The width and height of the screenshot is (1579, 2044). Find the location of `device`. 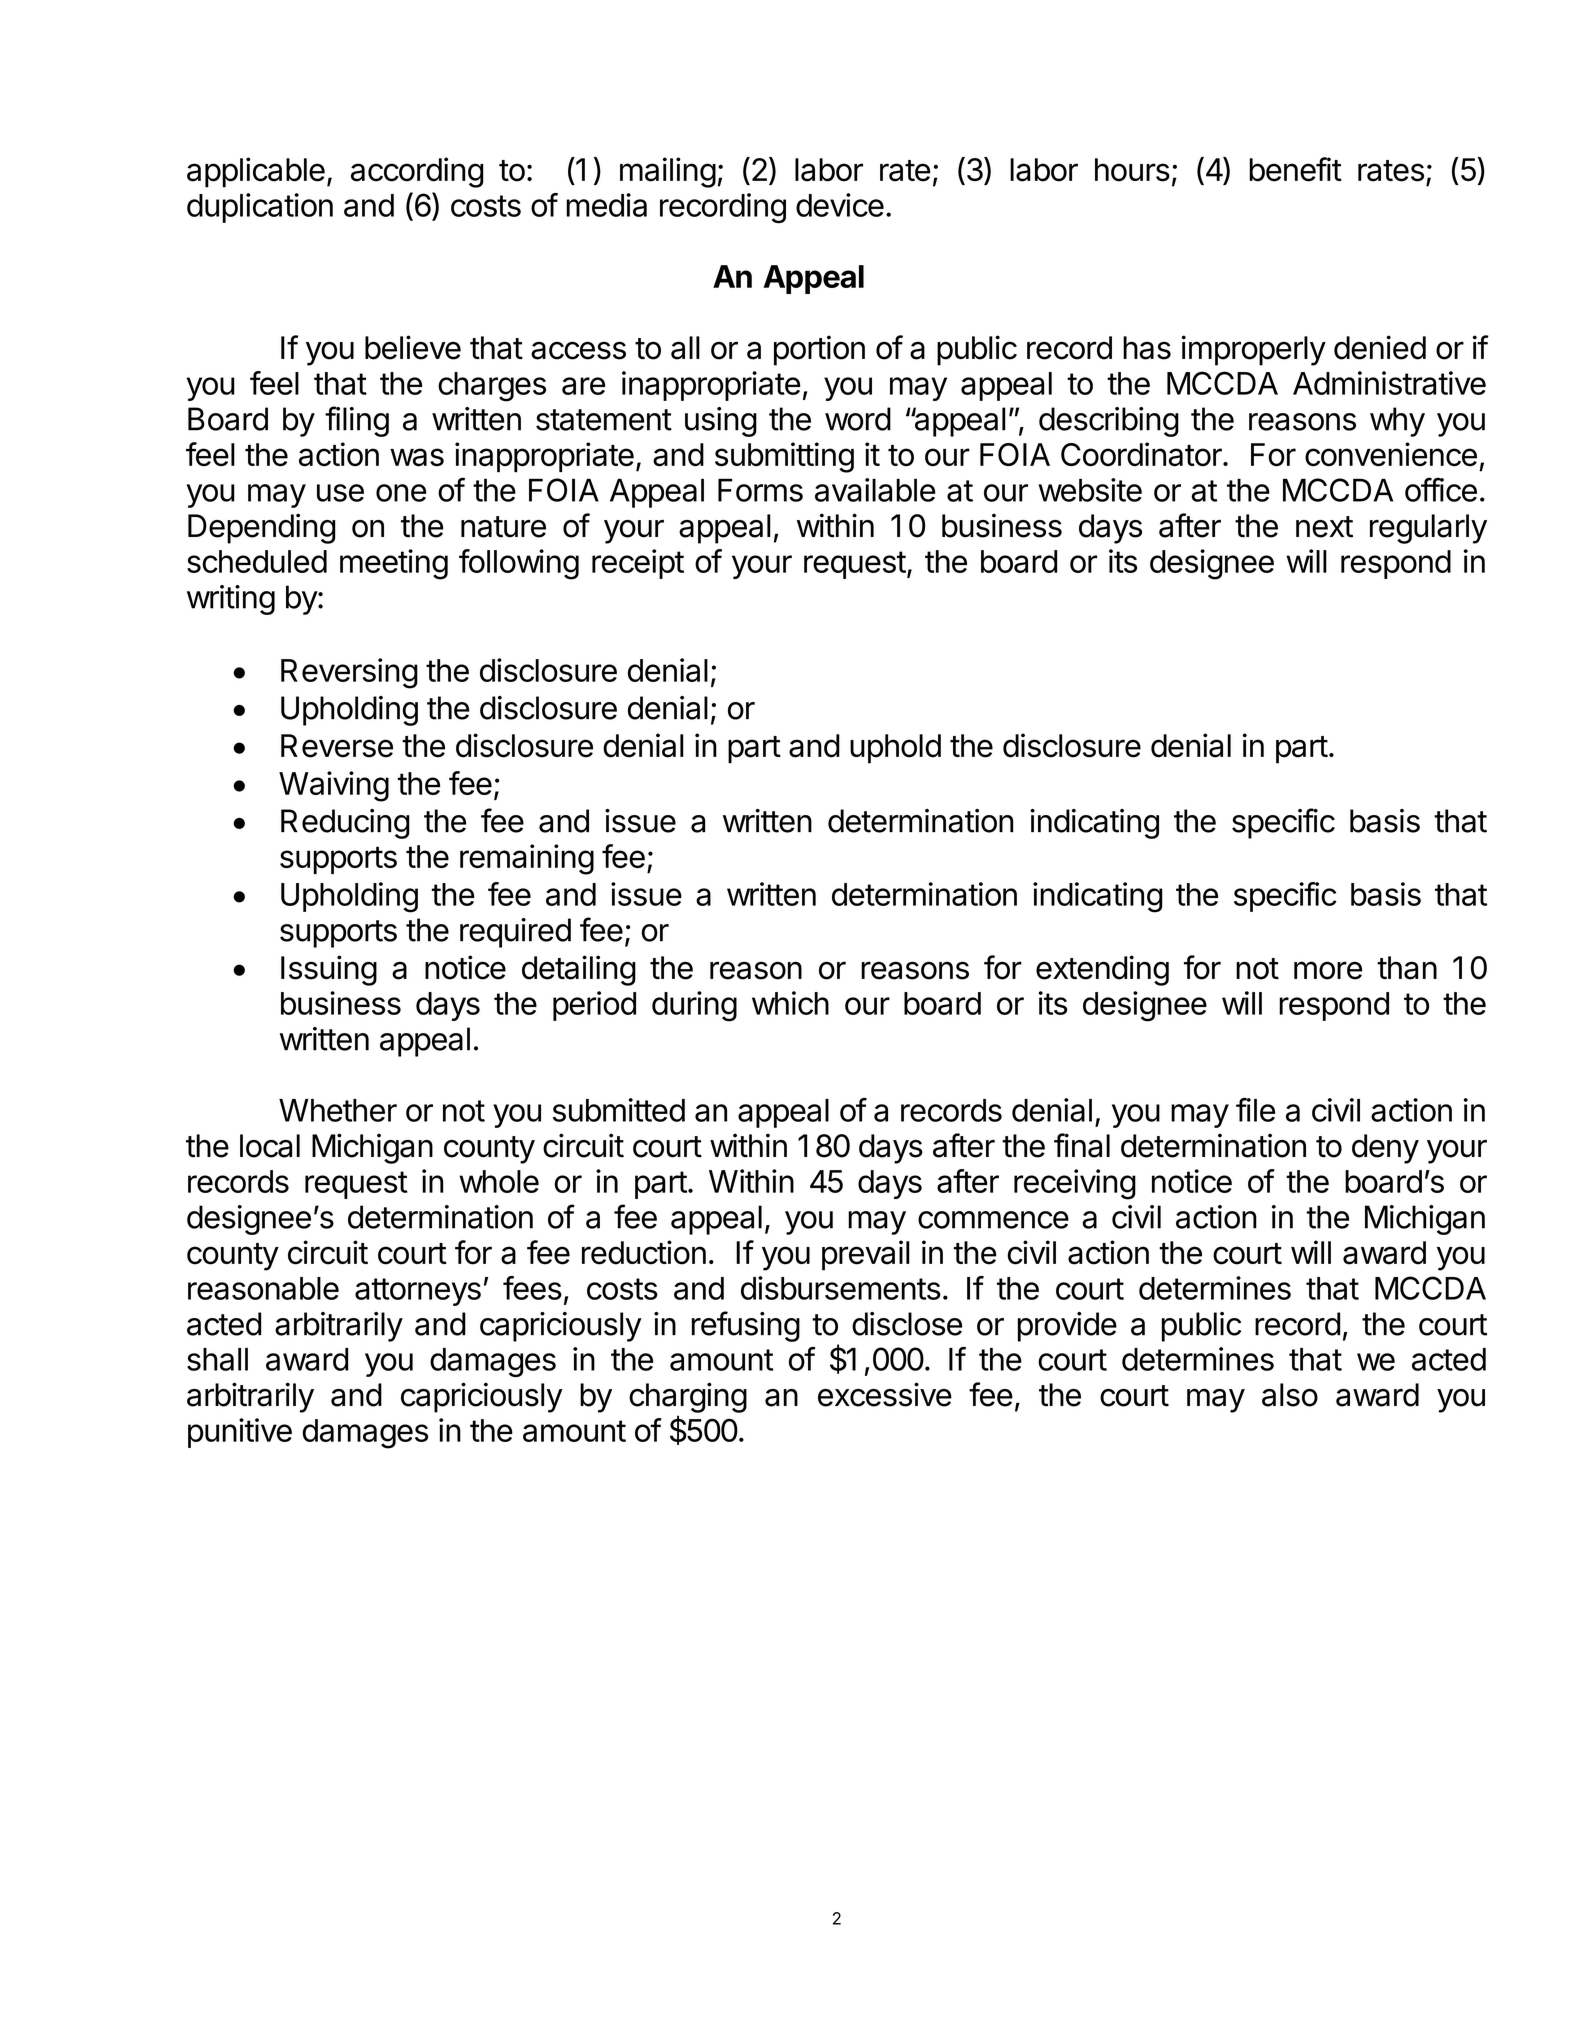

device is located at coordinates (840, 205).
